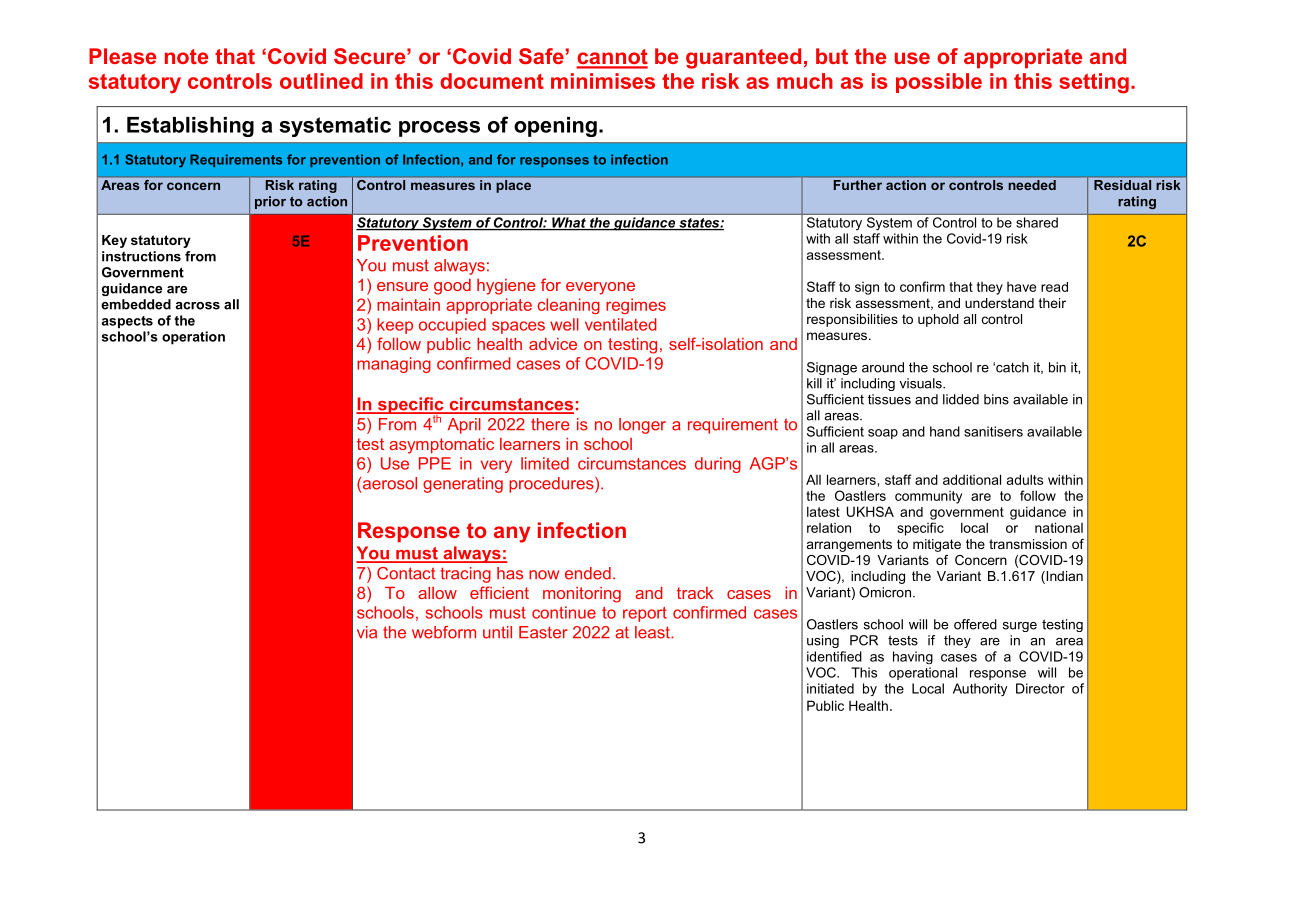 This screenshot has width=1308, height=924. Describe the element at coordinates (406, 573) in the screenshot. I see `Contact` at that location.
